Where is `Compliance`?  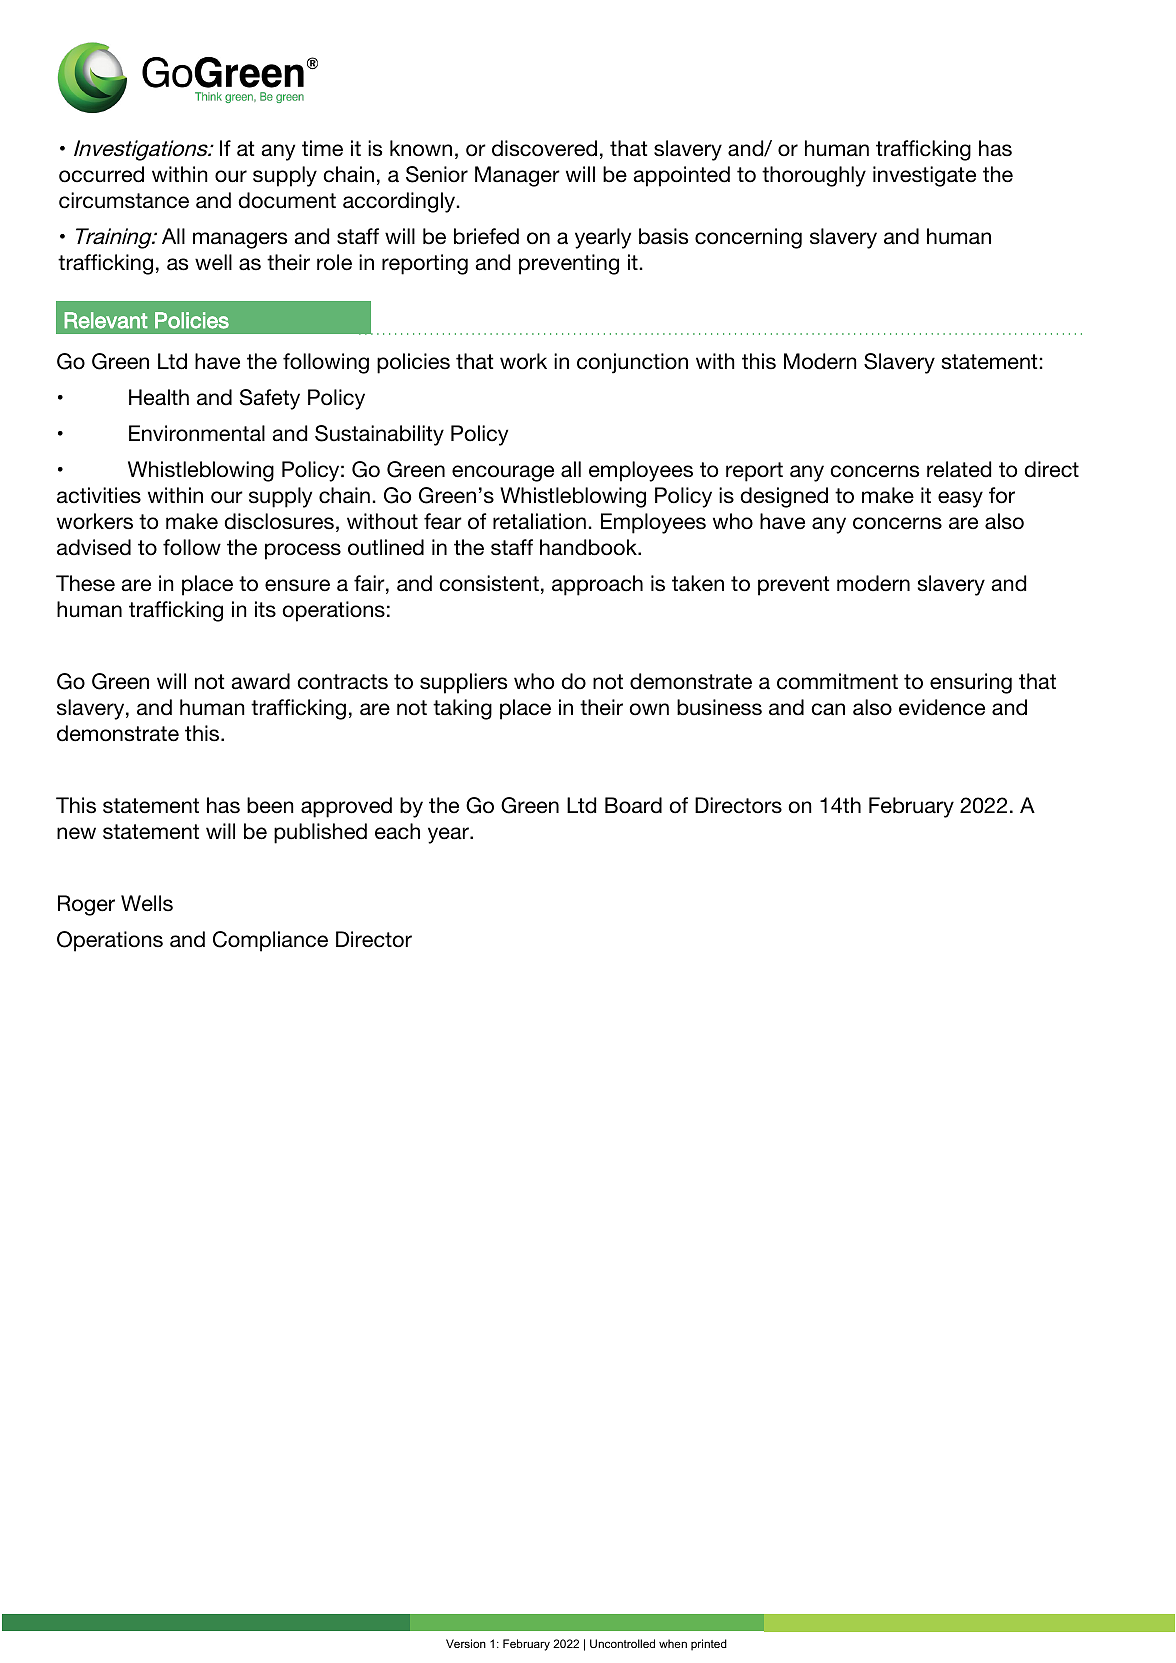
Compliance is located at coordinates (270, 941).
